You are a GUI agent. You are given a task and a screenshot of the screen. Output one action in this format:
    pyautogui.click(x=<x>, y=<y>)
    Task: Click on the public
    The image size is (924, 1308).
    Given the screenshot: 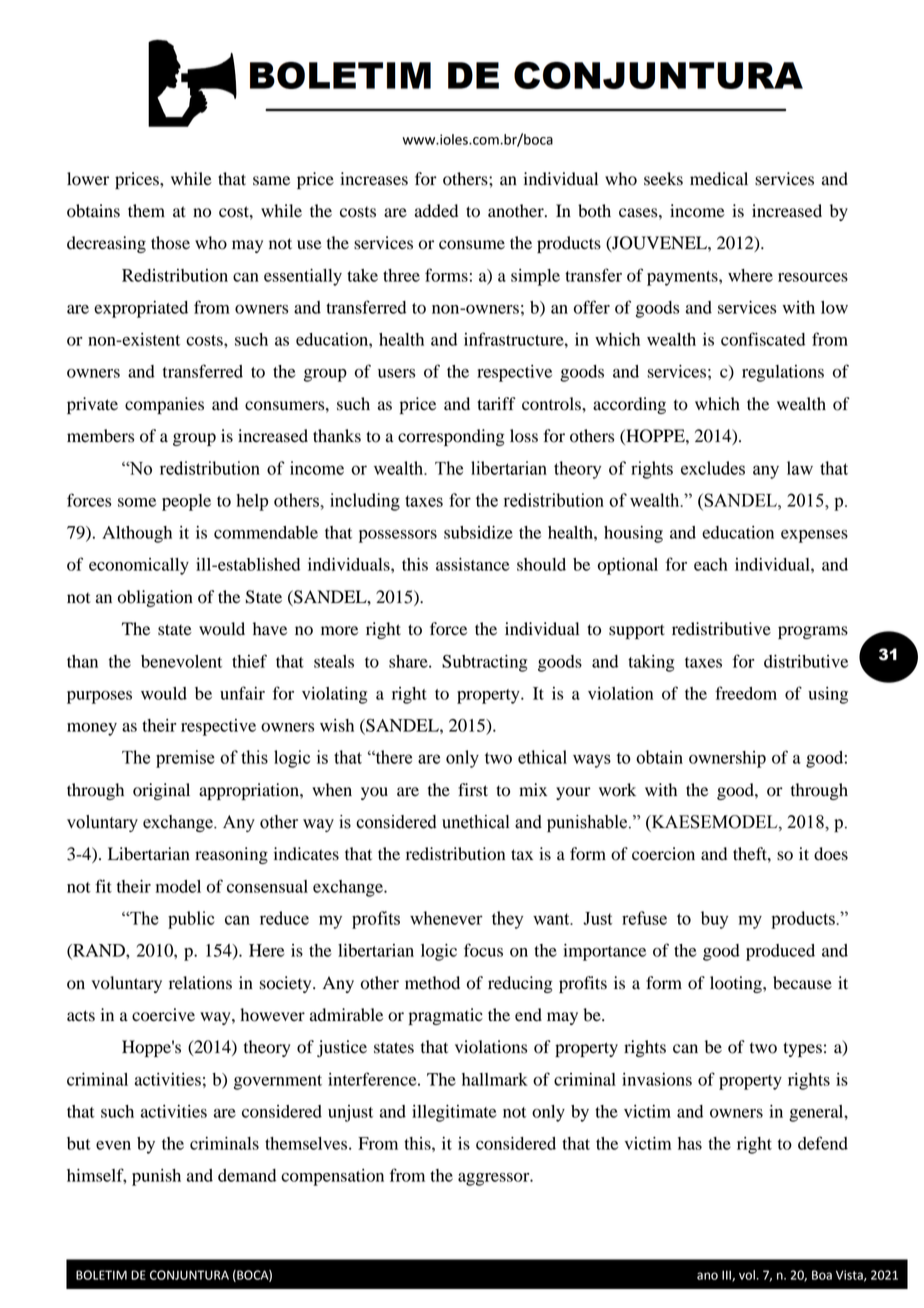 What is the action you would take?
    pyautogui.click(x=191, y=920)
